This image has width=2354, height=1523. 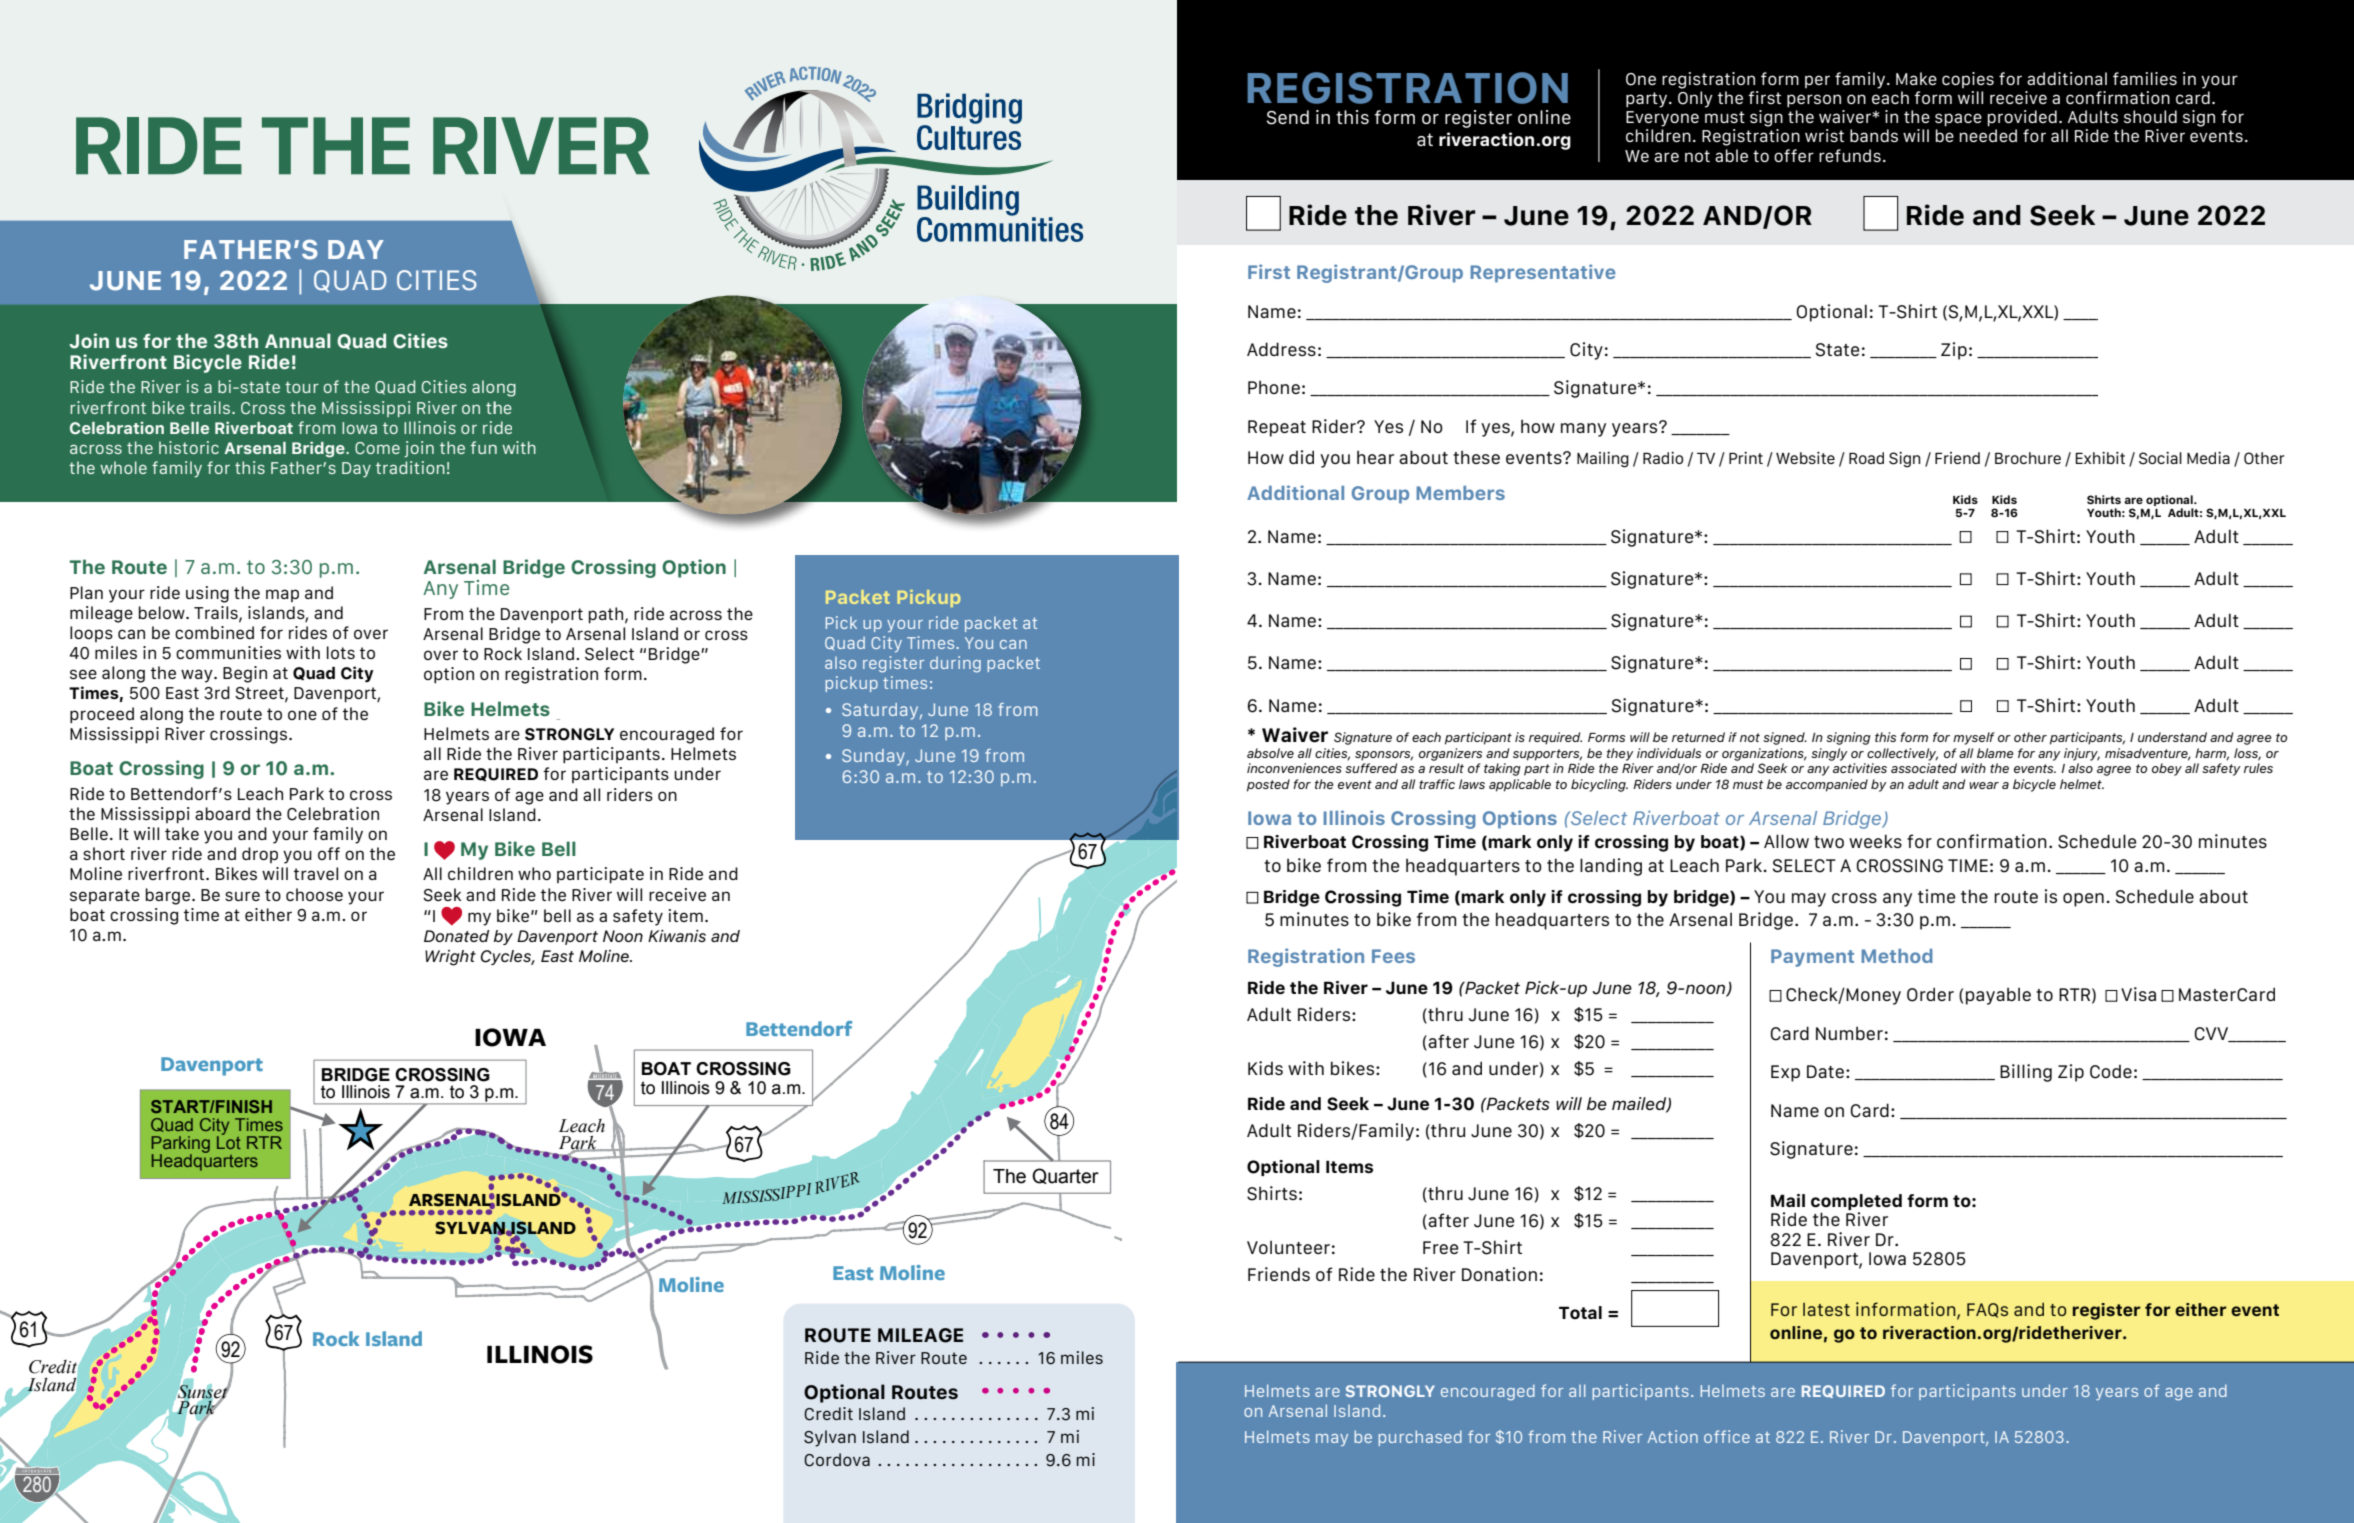 What do you see at coordinates (2100, 458) in the image?
I see `Exhibit` at bounding box center [2100, 458].
